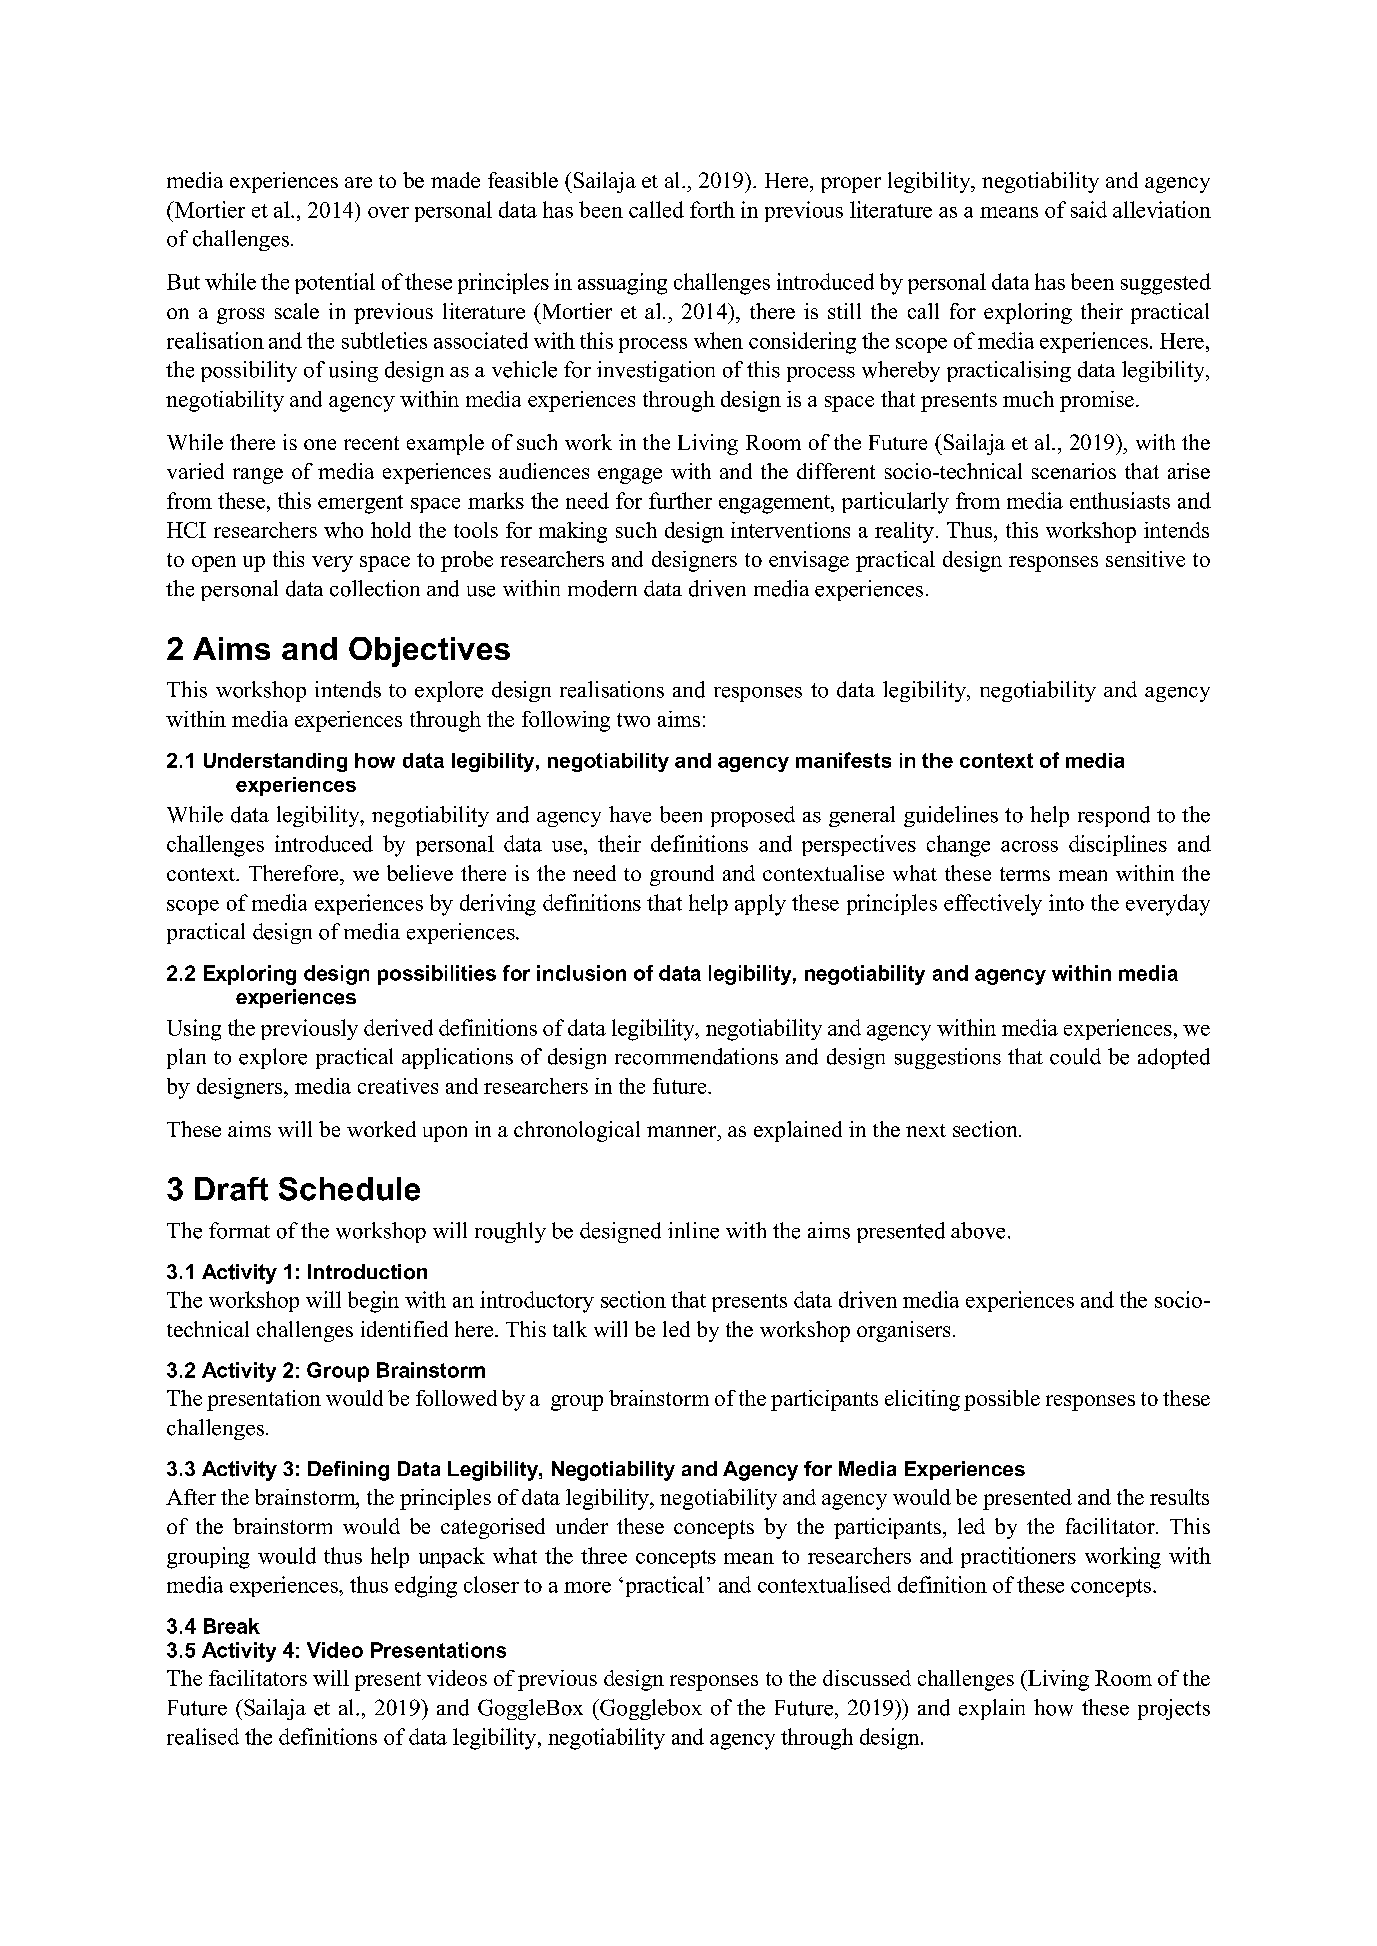 The image size is (1377, 1946). What do you see at coordinates (587, 1587) in the document?
I see `more` at bounding box center [587, 1587].
